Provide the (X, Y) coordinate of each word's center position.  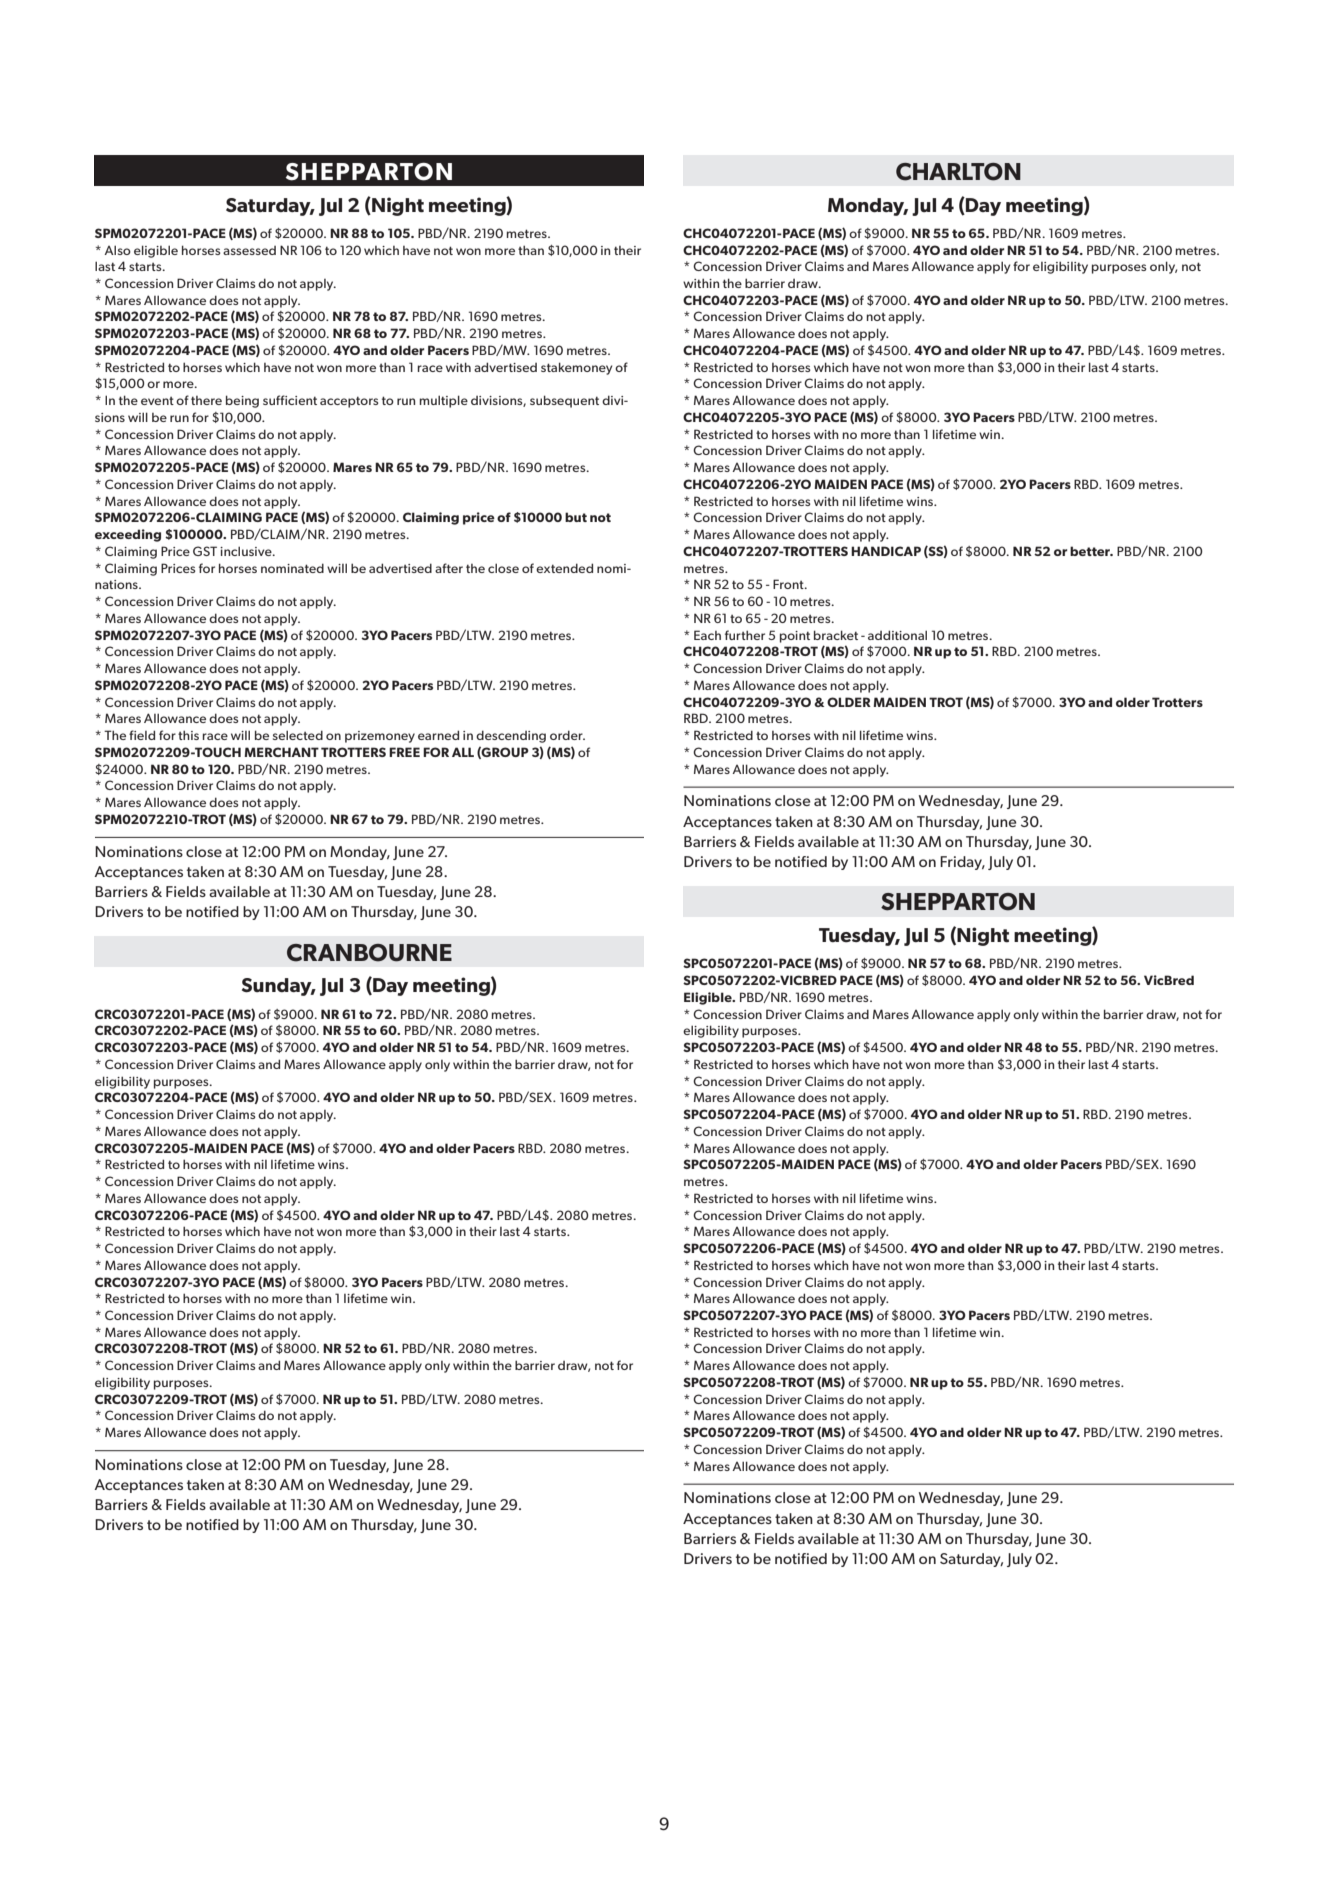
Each (707, 635)
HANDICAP (886, 551)
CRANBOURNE (369, 953)
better (1091, 551)
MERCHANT (281, 752)
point (795, 637)
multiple (443, 401)
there (206, 400)
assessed (249, 250)
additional (897, 635)
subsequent (564, 401)
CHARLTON (958, 172)
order (567, 735)
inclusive (247, 551)
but (576, 517)
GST (205, 551)
